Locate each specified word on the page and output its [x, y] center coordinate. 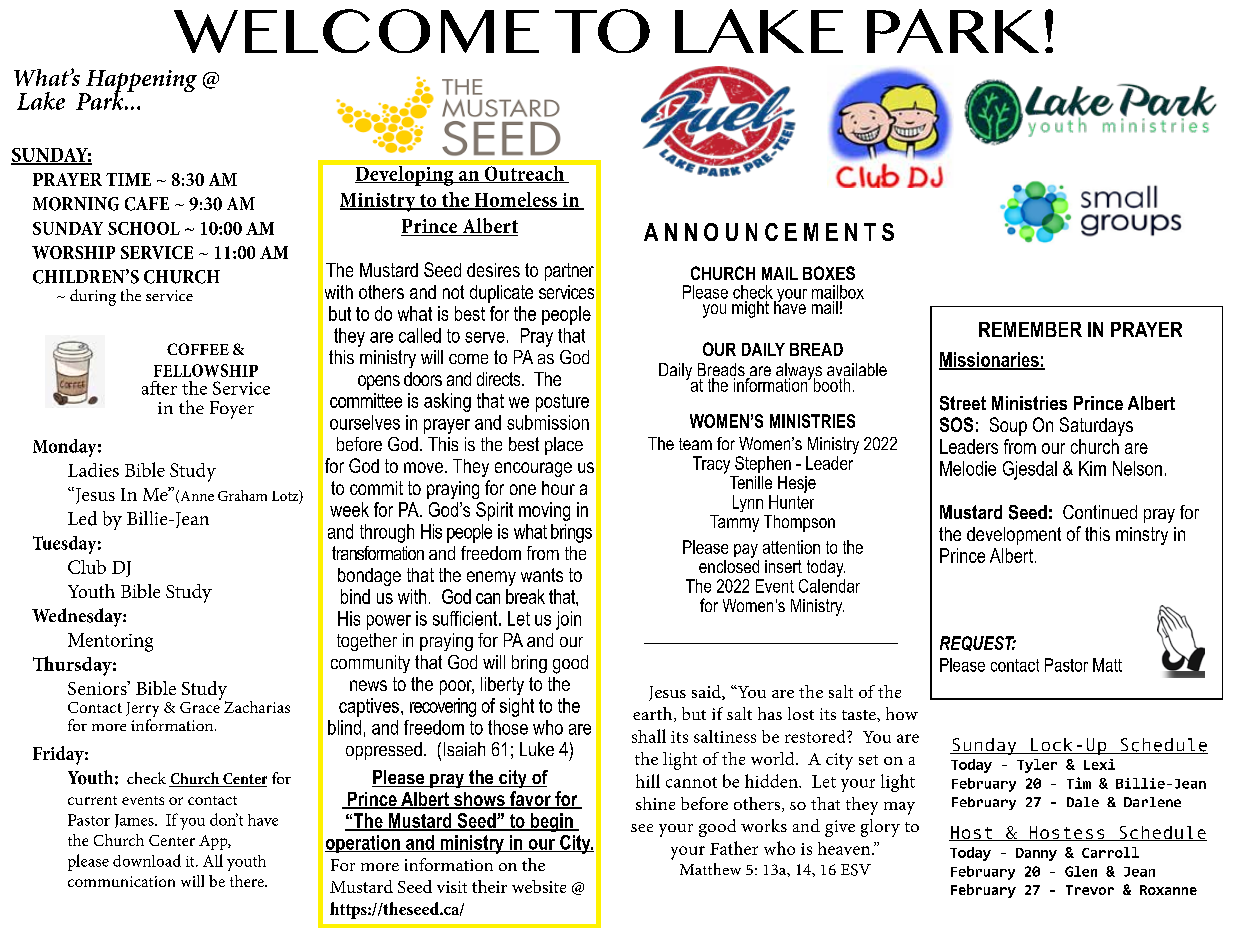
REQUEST [978, 643]
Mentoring [110, 642]
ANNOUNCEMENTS [769, 232]
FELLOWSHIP [206, 370]
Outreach [524, 174]
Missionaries [990, 360]
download [147, 860]
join [568, 620]
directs [500, 379]
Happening [140, 82]
